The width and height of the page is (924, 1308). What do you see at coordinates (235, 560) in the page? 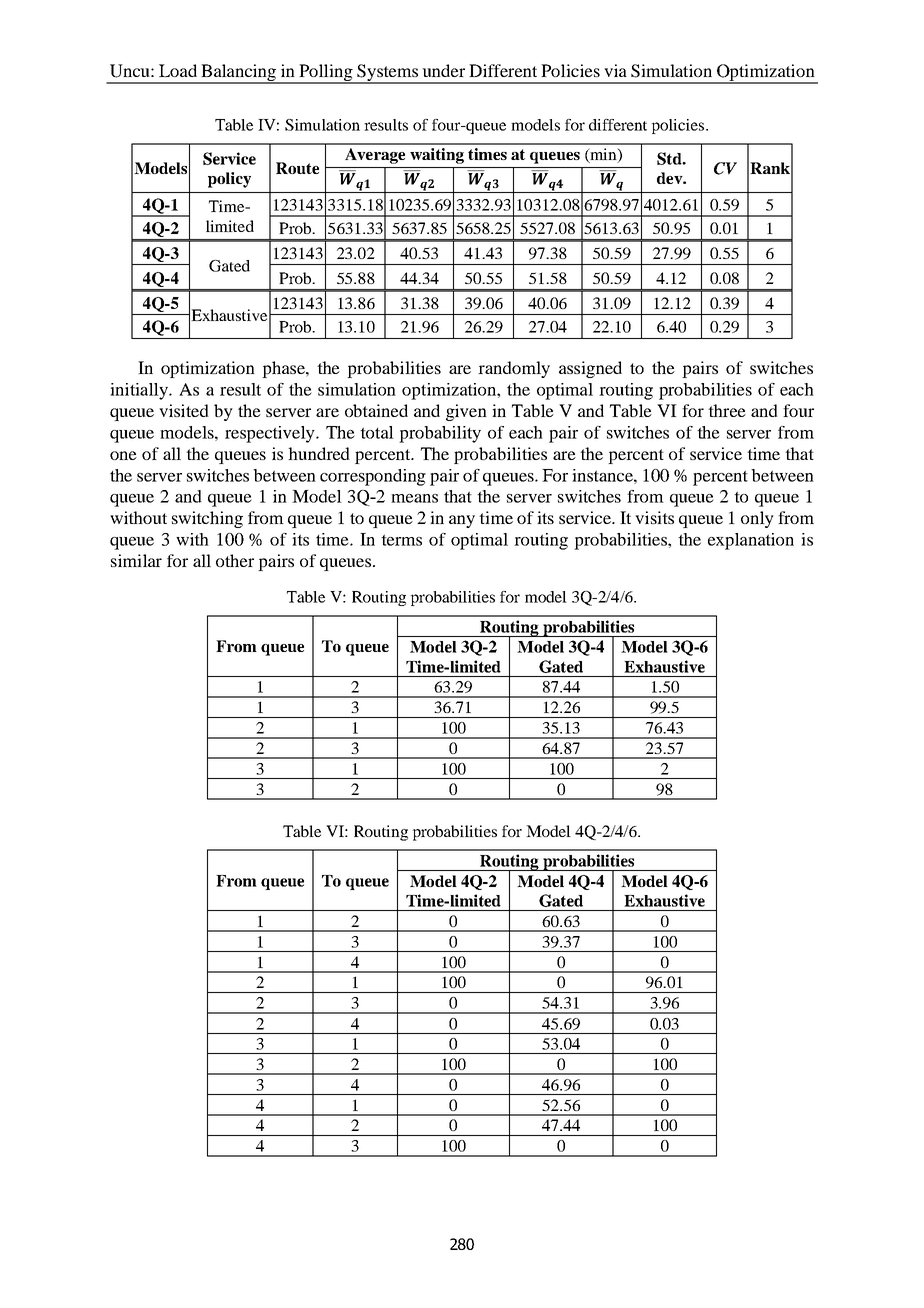
I see `other` at bounding box center [235, 560].
